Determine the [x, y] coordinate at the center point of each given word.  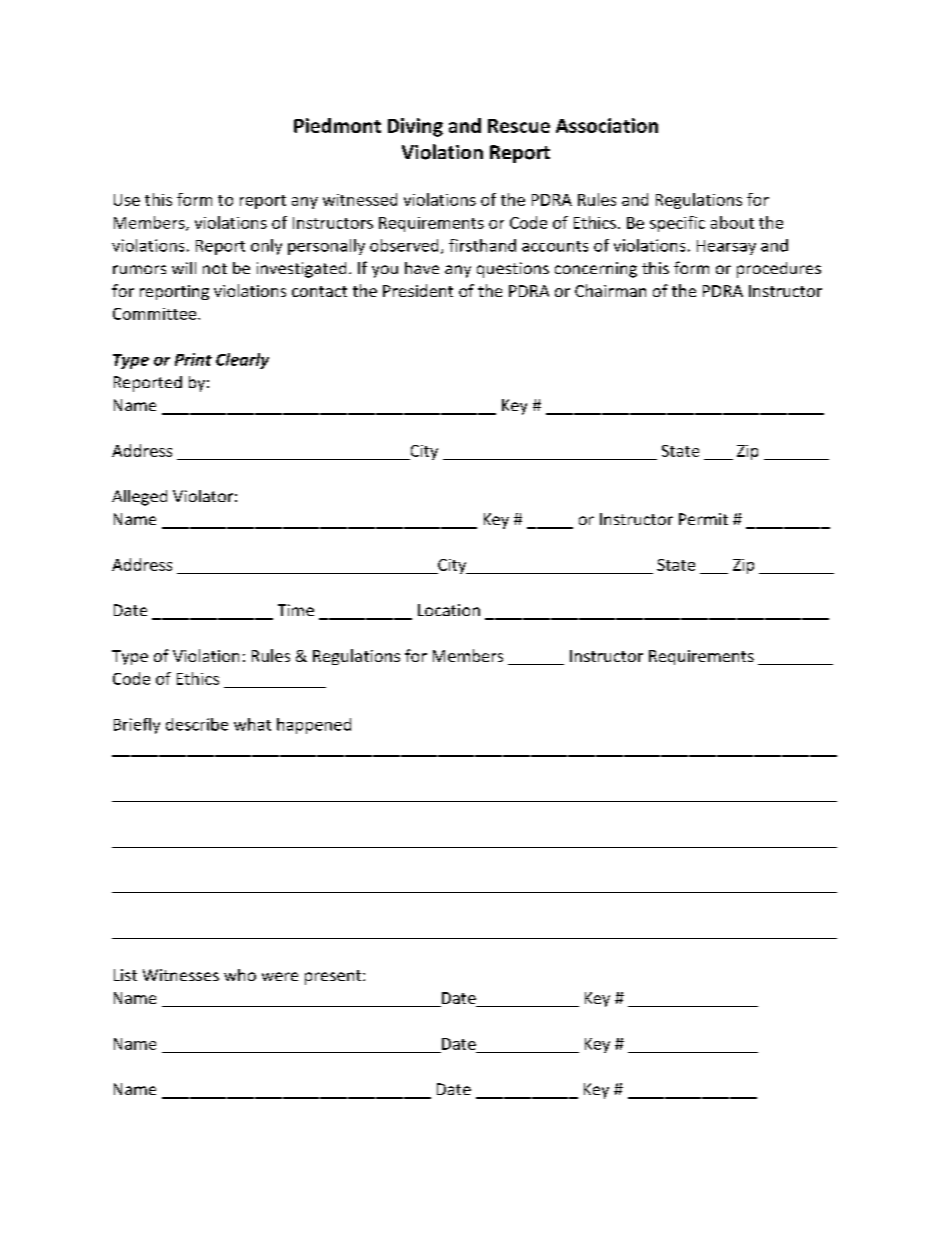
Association [607, 125]
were [280, 976]
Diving [415, 127]
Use [127, 200]
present [334, 977]
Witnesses [181, 975]
